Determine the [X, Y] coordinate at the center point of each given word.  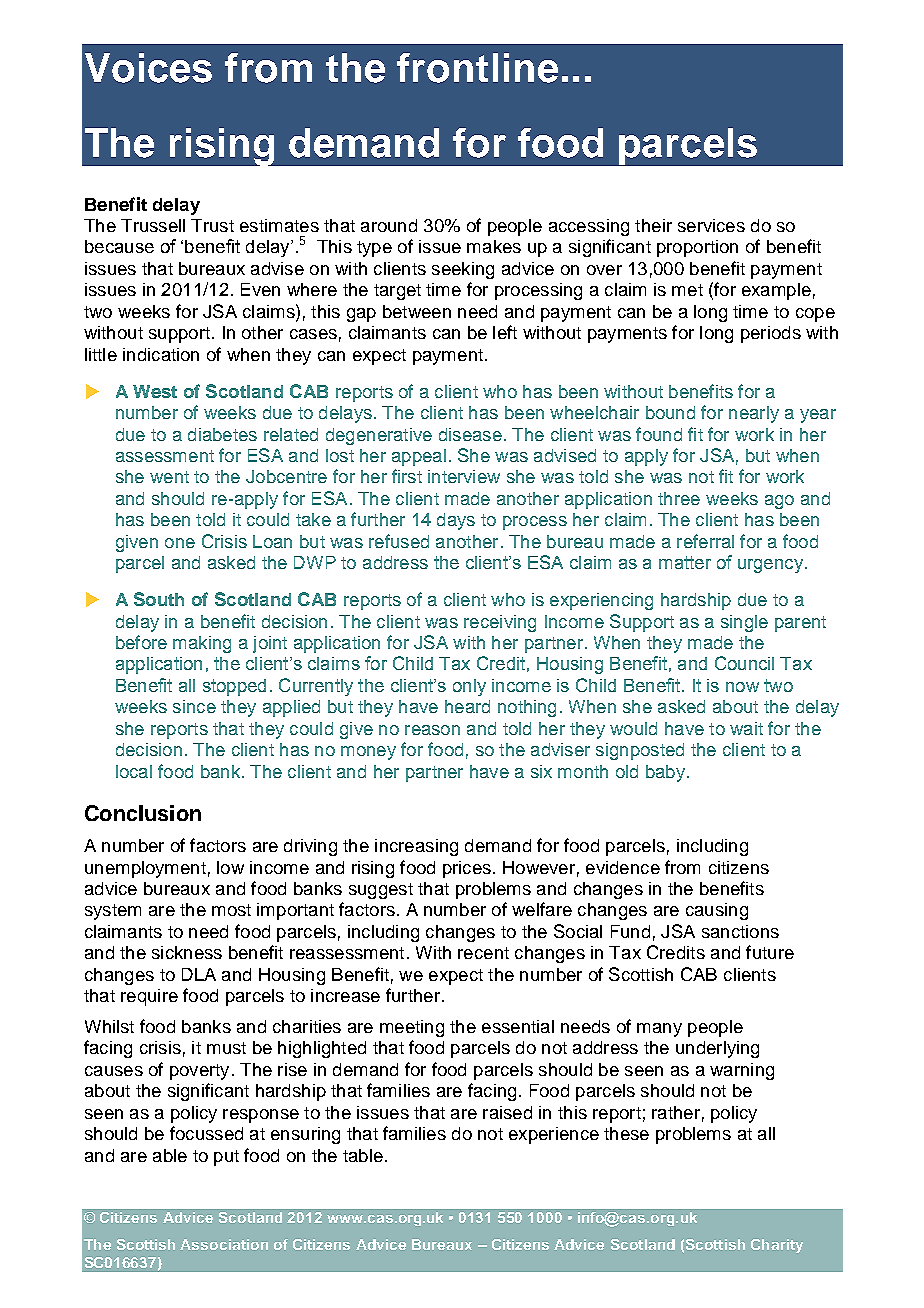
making [202, 644]
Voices [148, 68]
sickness [187, 952]
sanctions [740, 931]
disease [470, 434]
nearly [754, 414]
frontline [477, 68]
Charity [777, 1246]
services [711, 225]
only [469, 687]
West [155, 391]
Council [744, 663]
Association [224, 1244]
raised [507, 1112]
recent [483, 953]
